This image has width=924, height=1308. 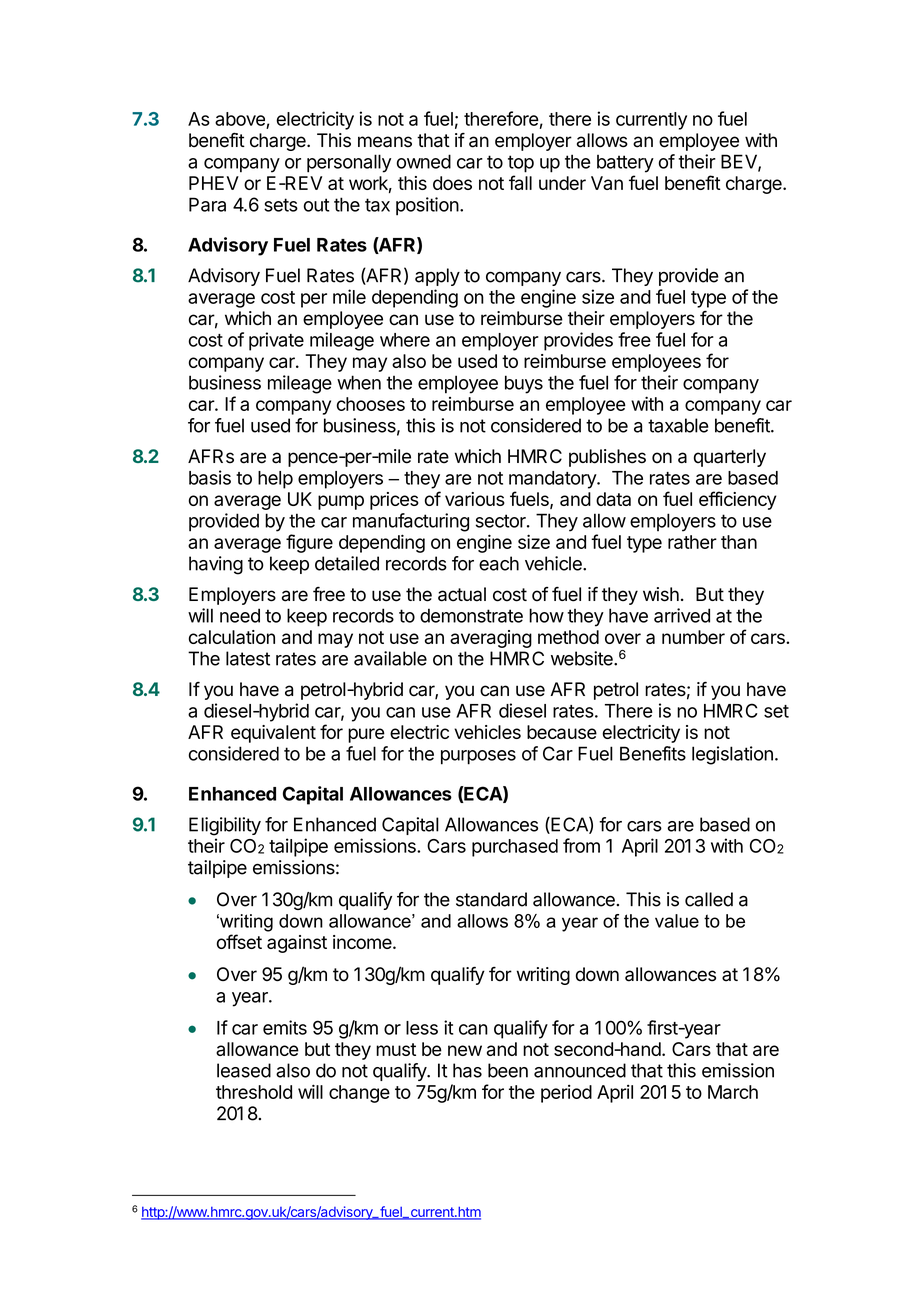 I want to click on various, so click(x=475, y=499).
